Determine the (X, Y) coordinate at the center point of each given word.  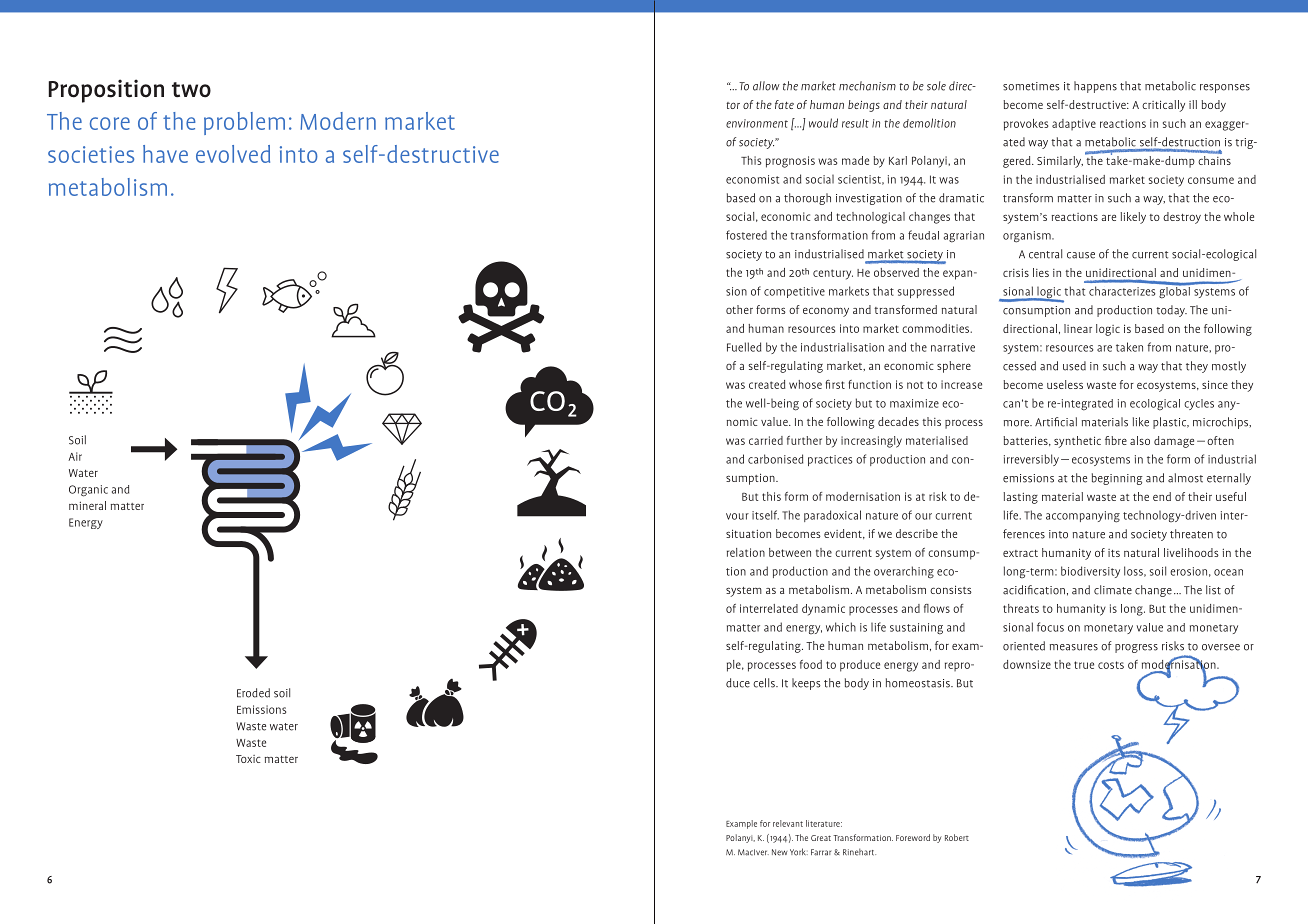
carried (766, 440)
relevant (788, 823)
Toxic (248, 759)
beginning (1117, 479)
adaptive (1074, 124)
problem (244, 123)
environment (757, 123)
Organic (88, 491)
